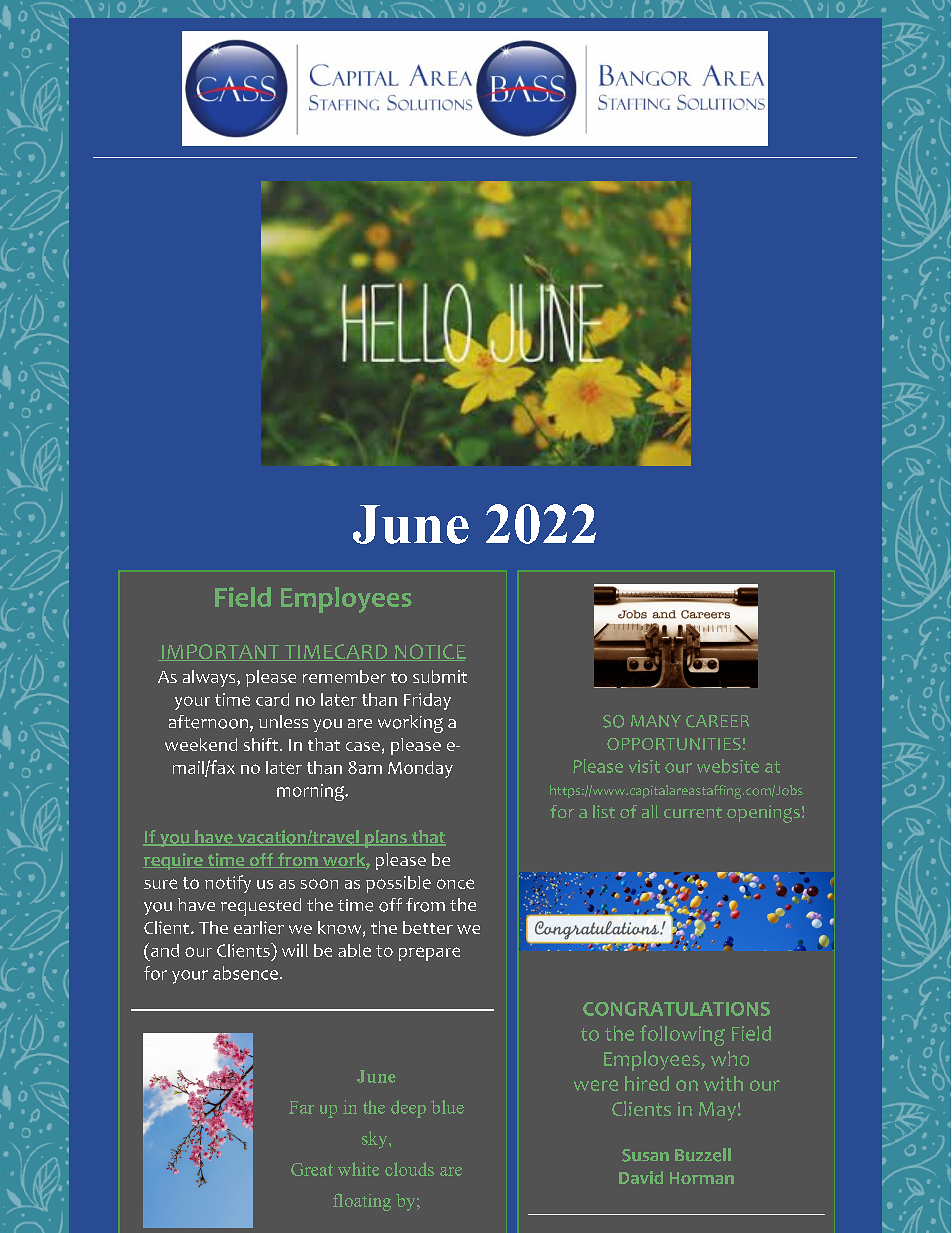  I want to click on Monday, so click(420, 769).
